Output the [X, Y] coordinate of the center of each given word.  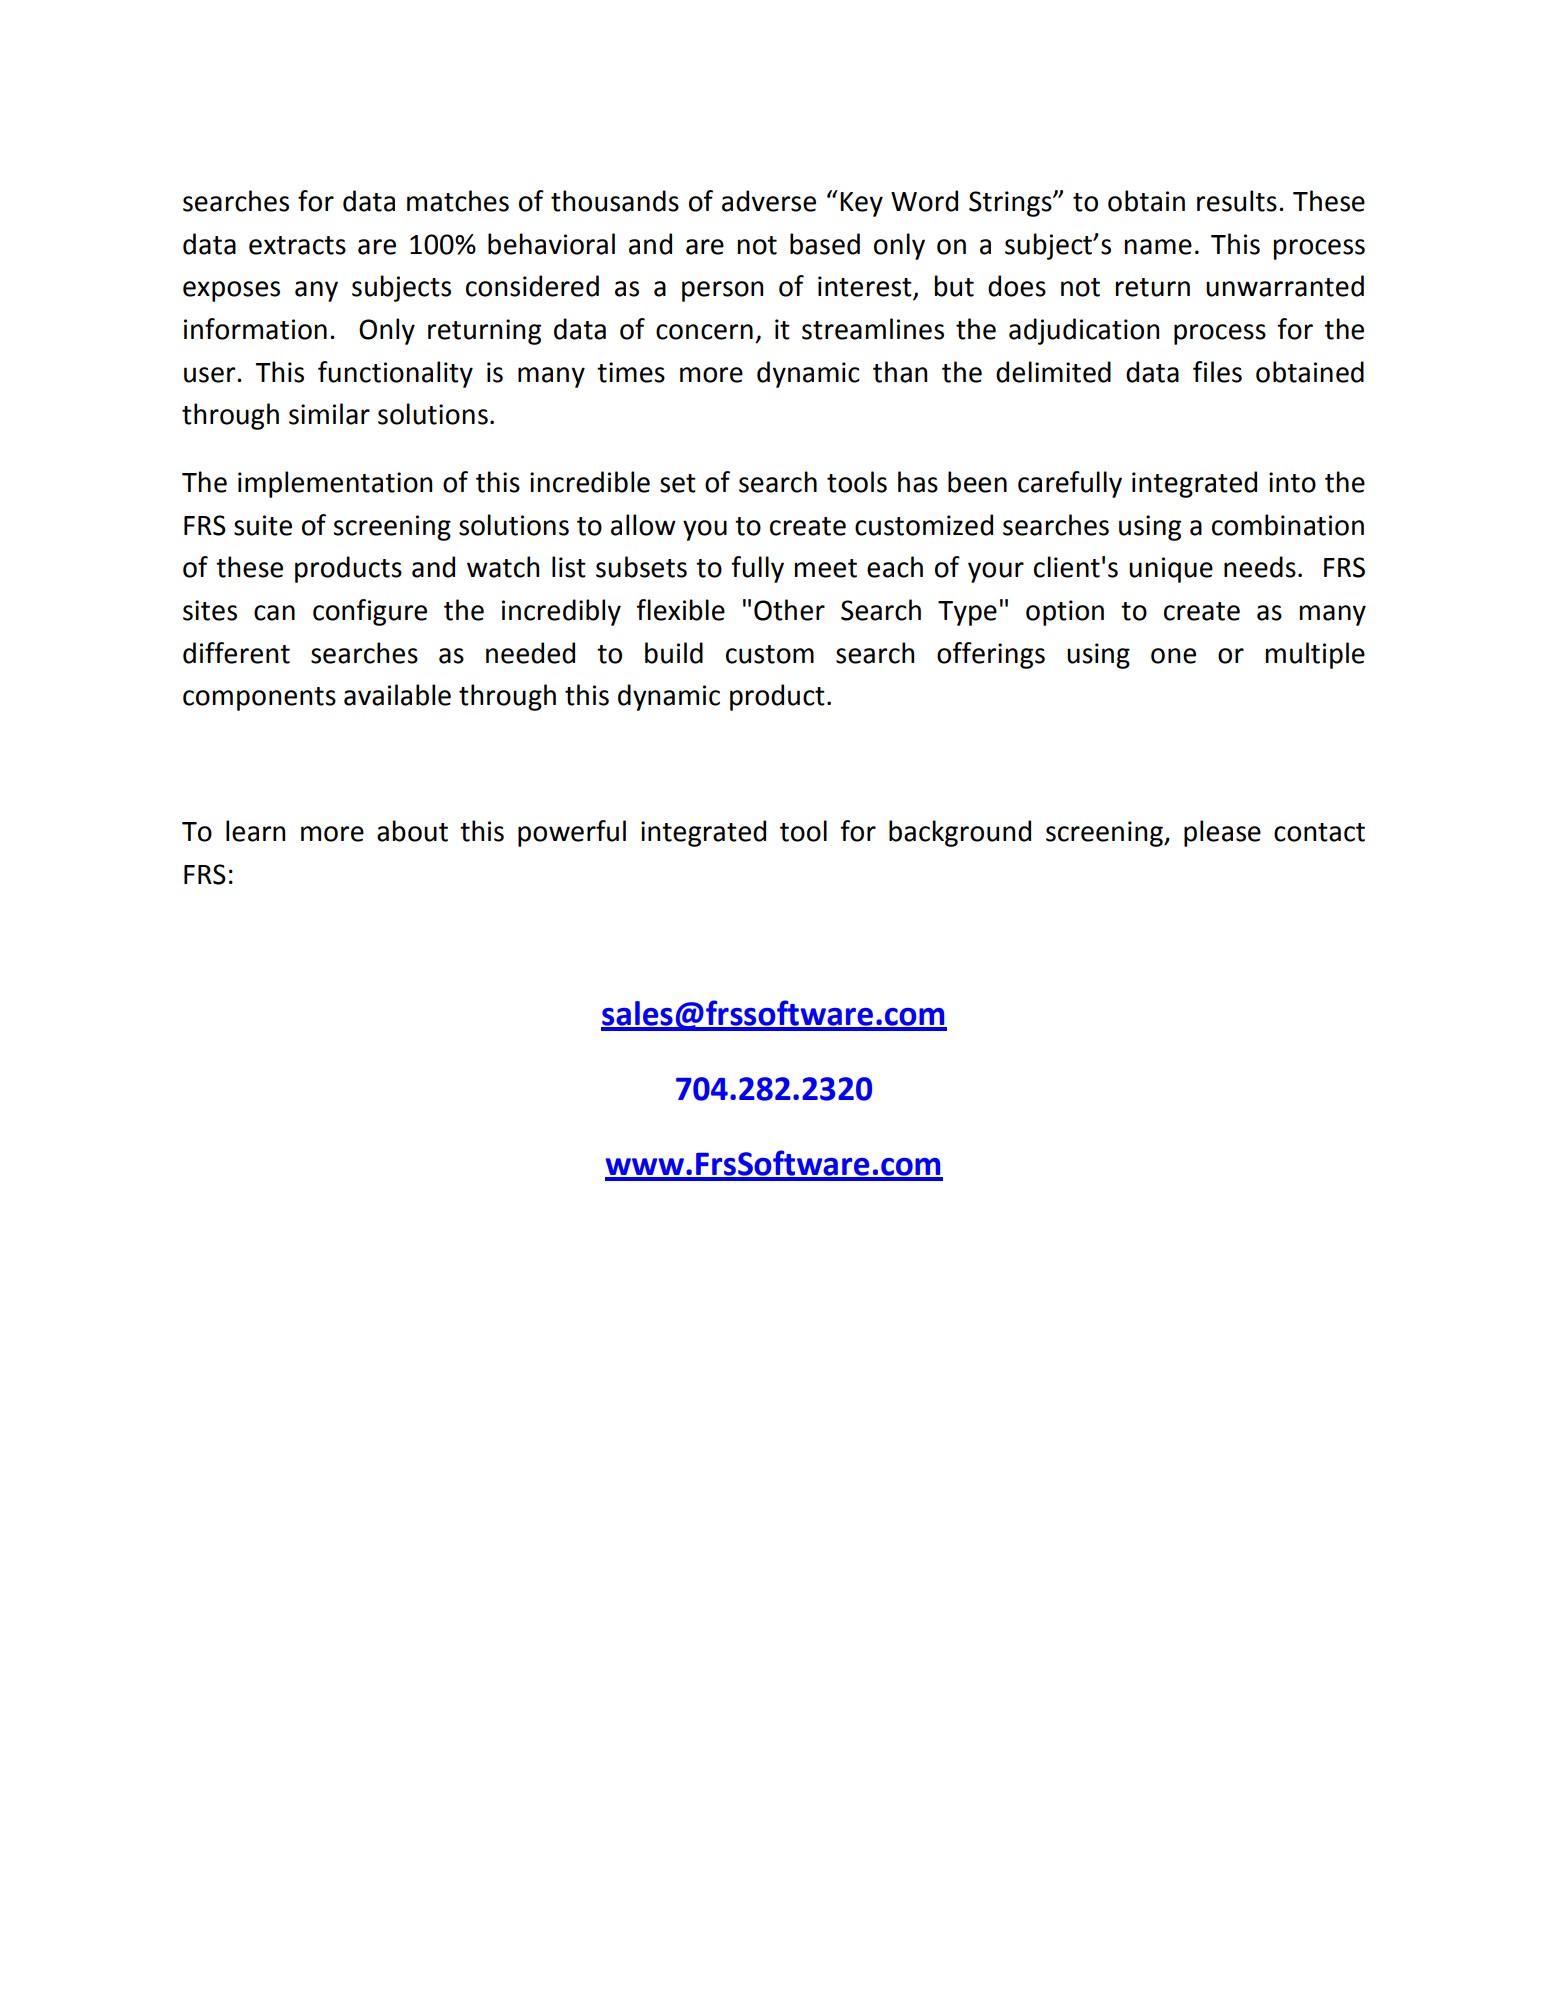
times [631, 372]
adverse [769, 201]
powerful [572, 833]
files [1217, 372]
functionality [395, 374]
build [674, 653]
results [1237, 201]
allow [643, 525]
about [412, 831]
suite [263, 525]
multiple [1315, 655]
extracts [297, 245]
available [397, 695]
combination [1288, 525]
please [1222, 833]
